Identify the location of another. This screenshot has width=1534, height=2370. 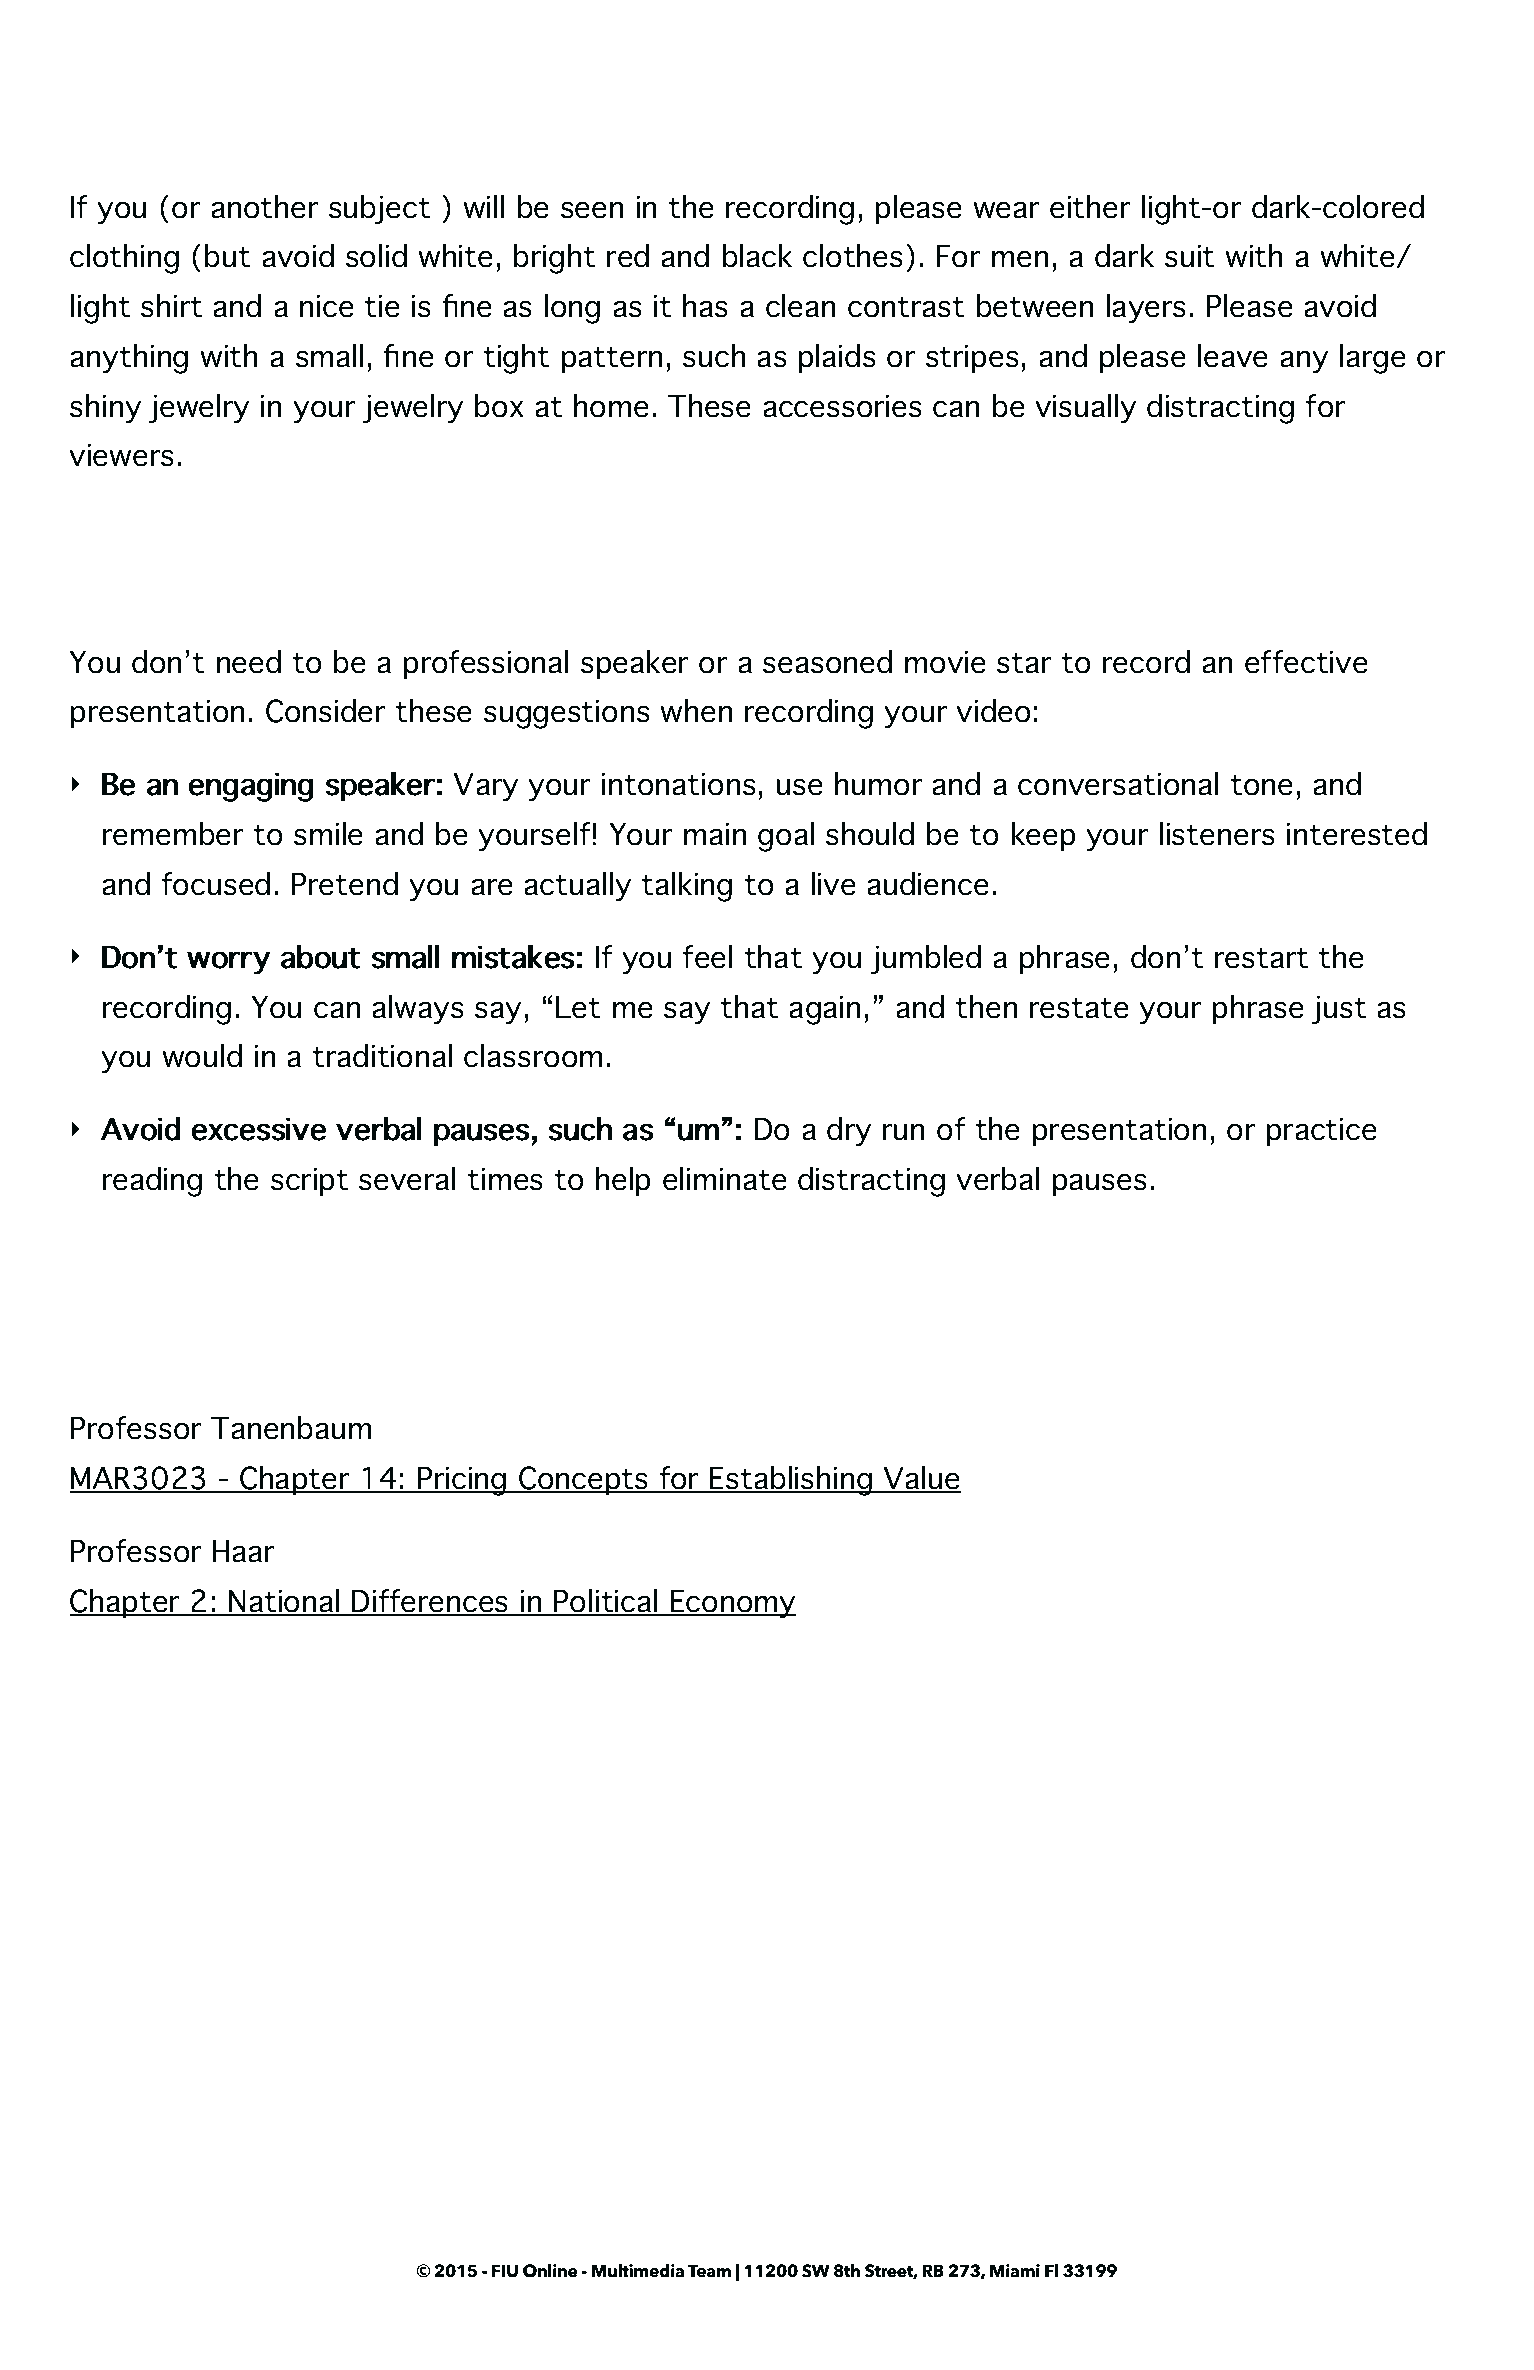
(264, 207).
